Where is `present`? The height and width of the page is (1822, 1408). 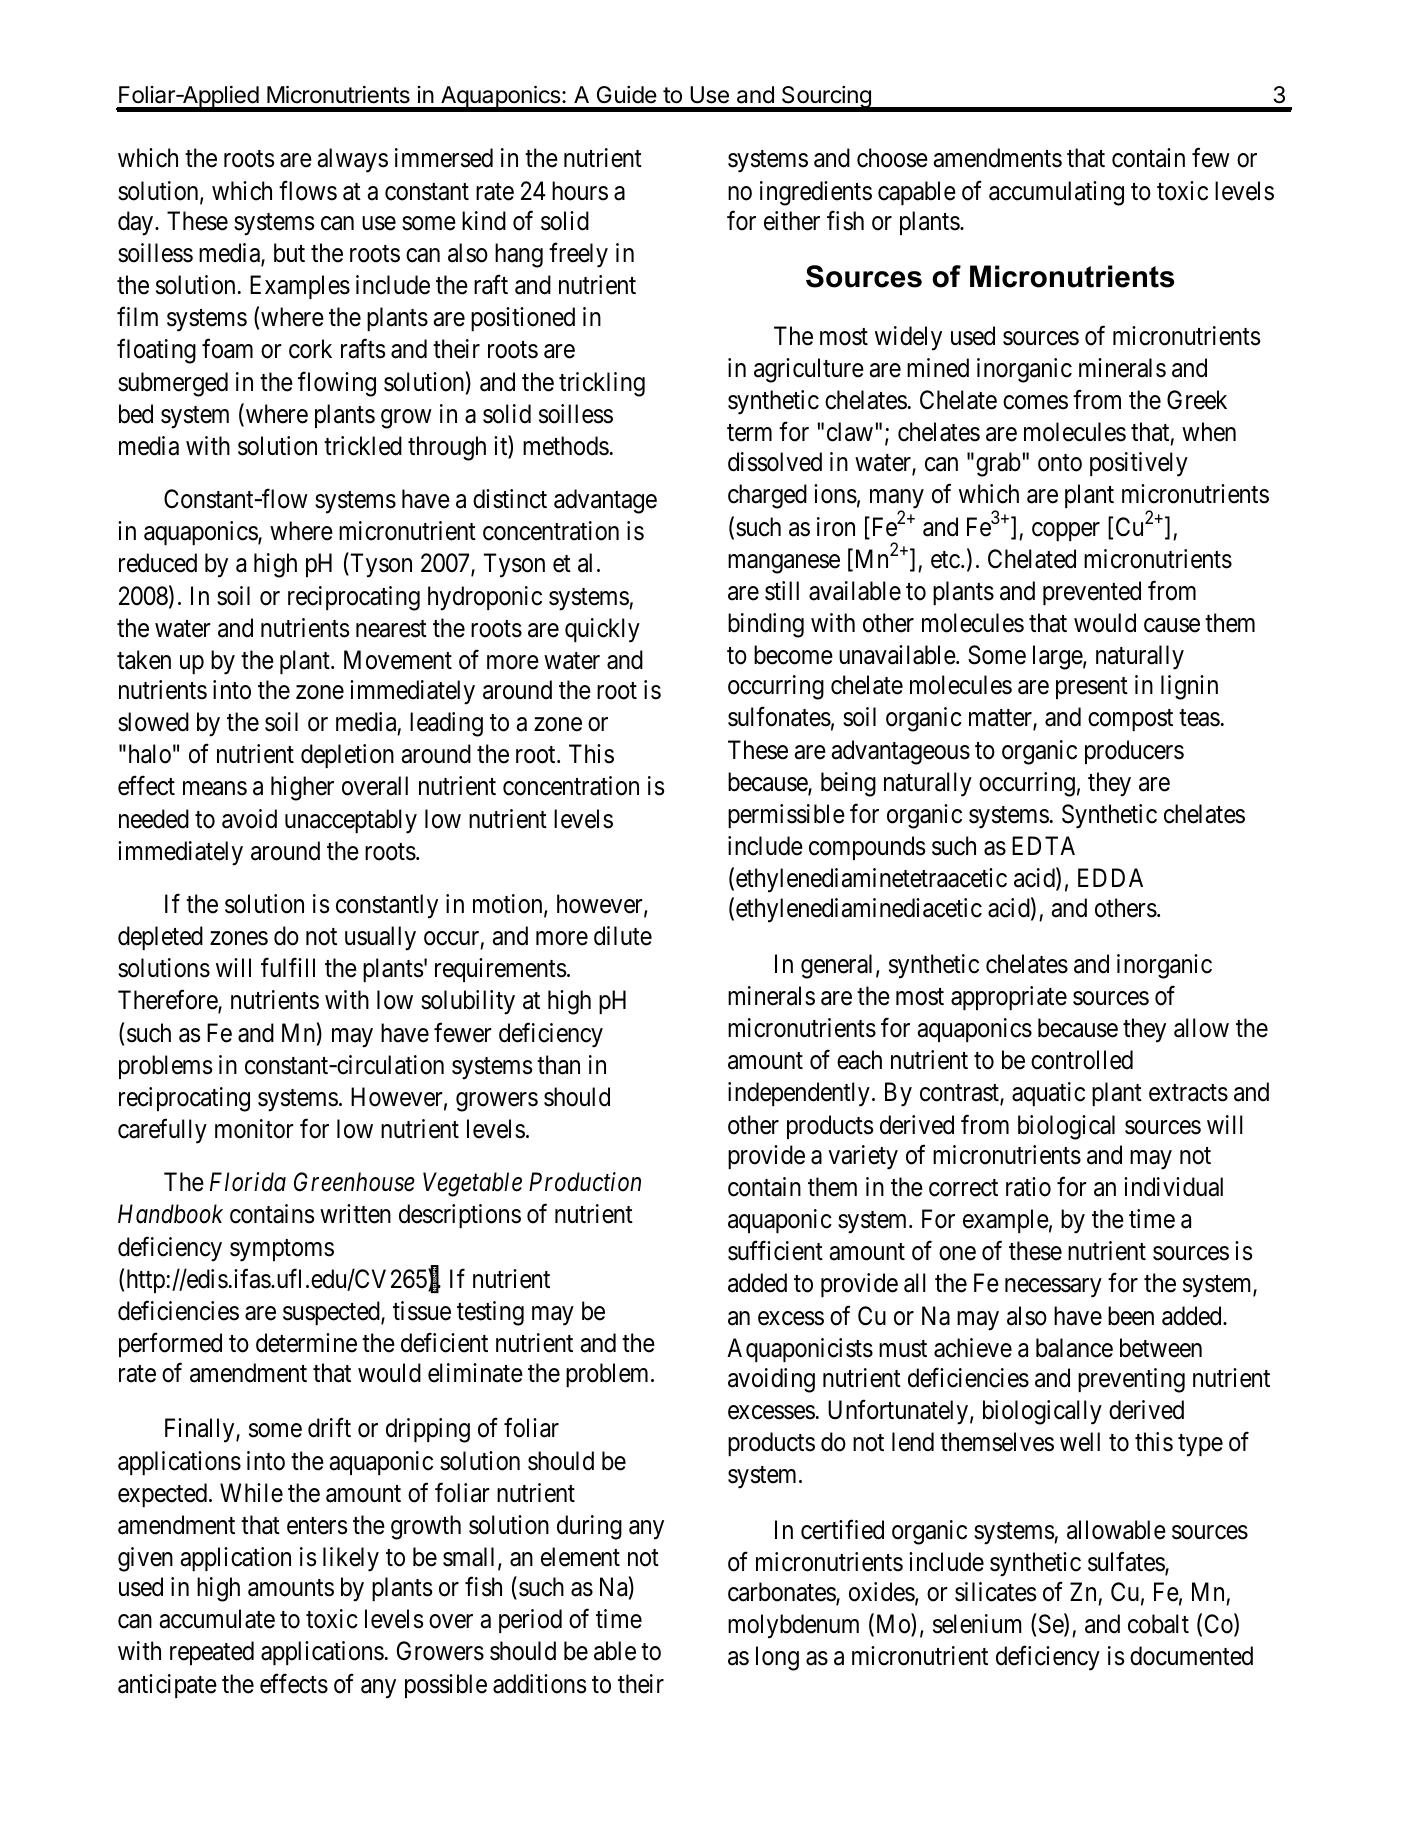 present is located at coordinates (1092, 688).
